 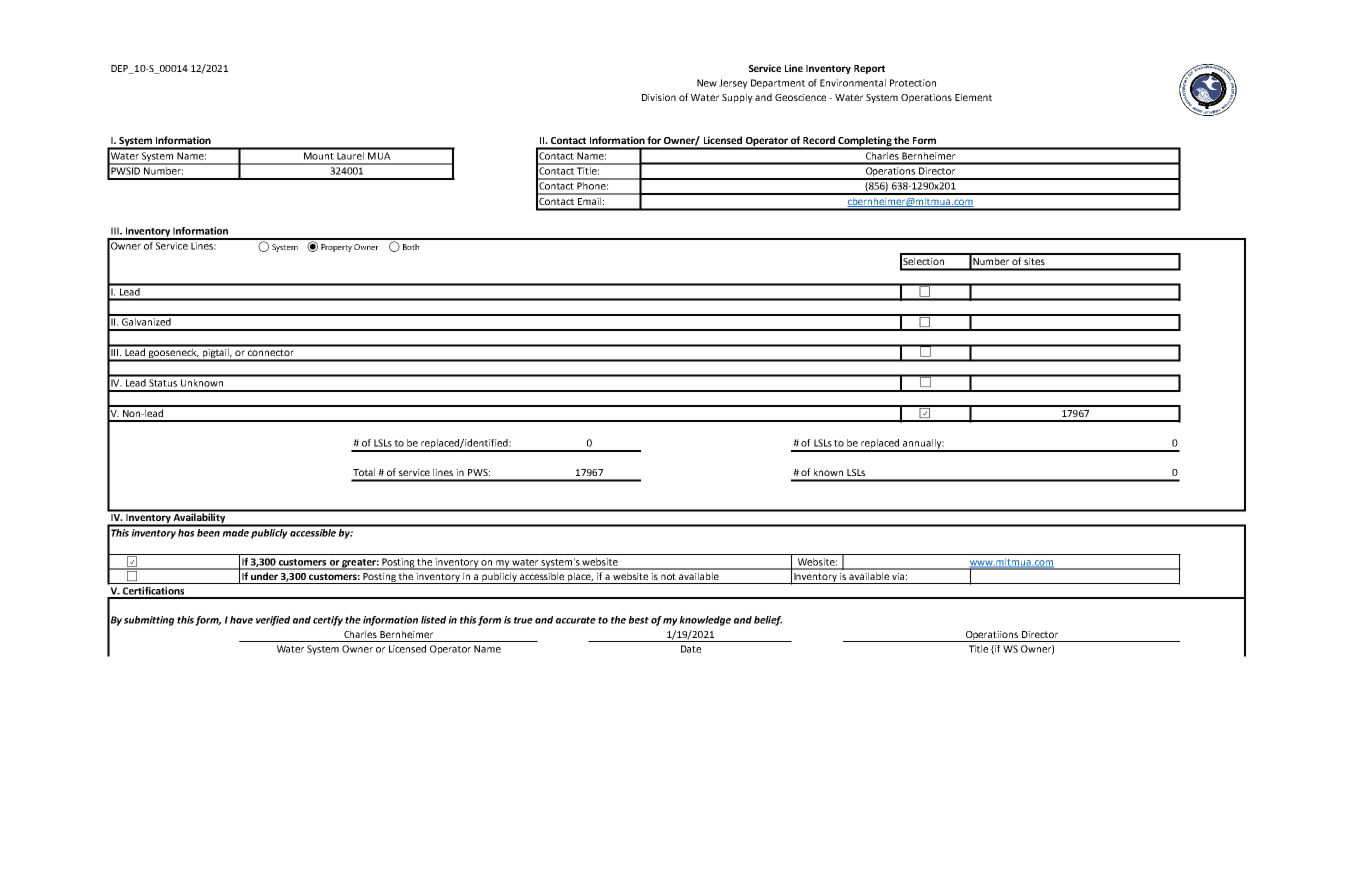 What do you see at coordinates (853, 83) in the document?
I see `Environmental` at bounding box center [853, 83].
